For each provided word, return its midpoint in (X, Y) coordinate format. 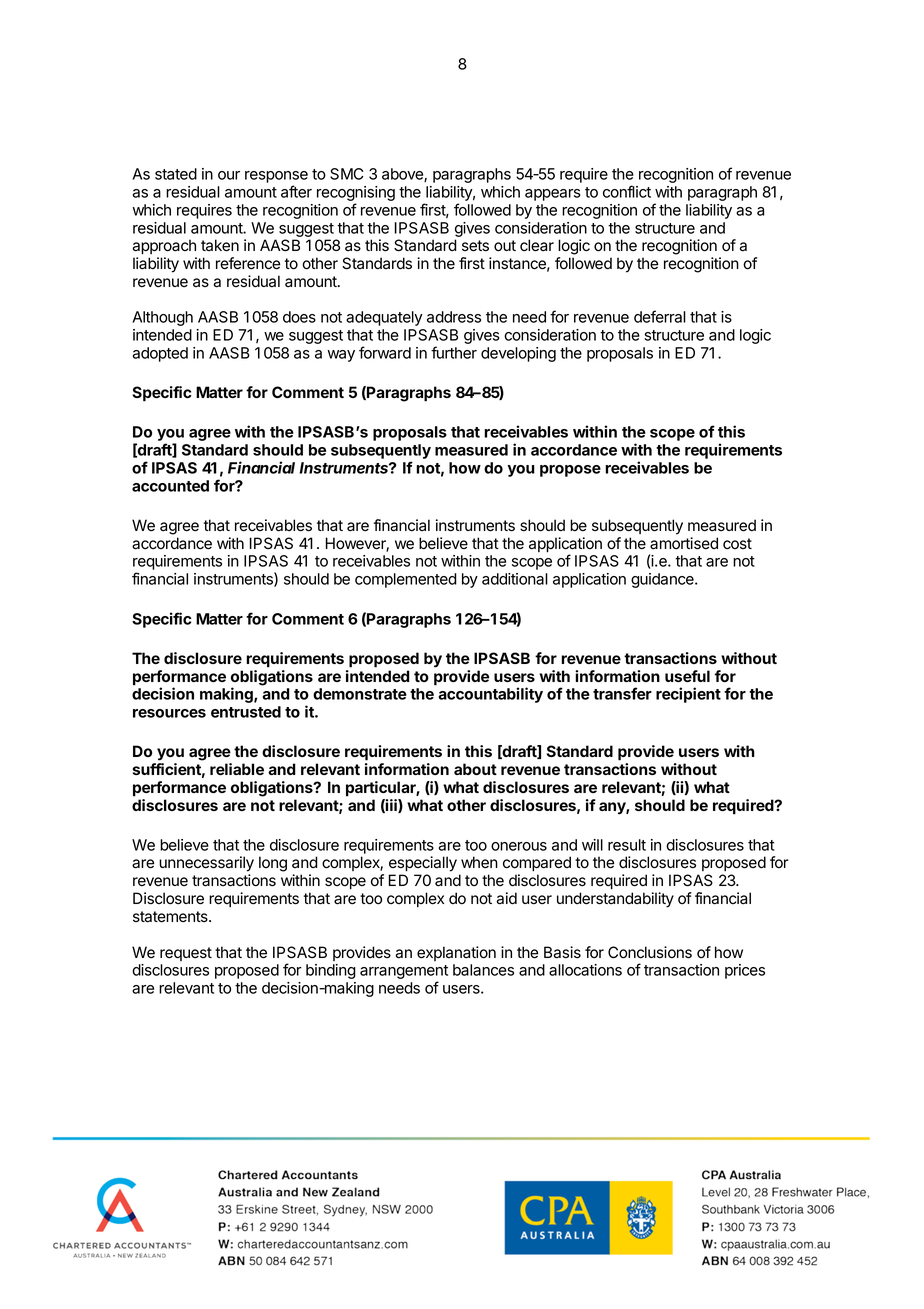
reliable (237, 769)
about (475, 769)
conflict (627, 191)
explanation (456, 953)
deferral (660, 316)
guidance (663, 580)
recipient (688, 695)
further (454, 352)
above (403, 175)
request (186, 954)
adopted (160, 354)
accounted (170, 486)
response (276, 177)
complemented (406, 580)
